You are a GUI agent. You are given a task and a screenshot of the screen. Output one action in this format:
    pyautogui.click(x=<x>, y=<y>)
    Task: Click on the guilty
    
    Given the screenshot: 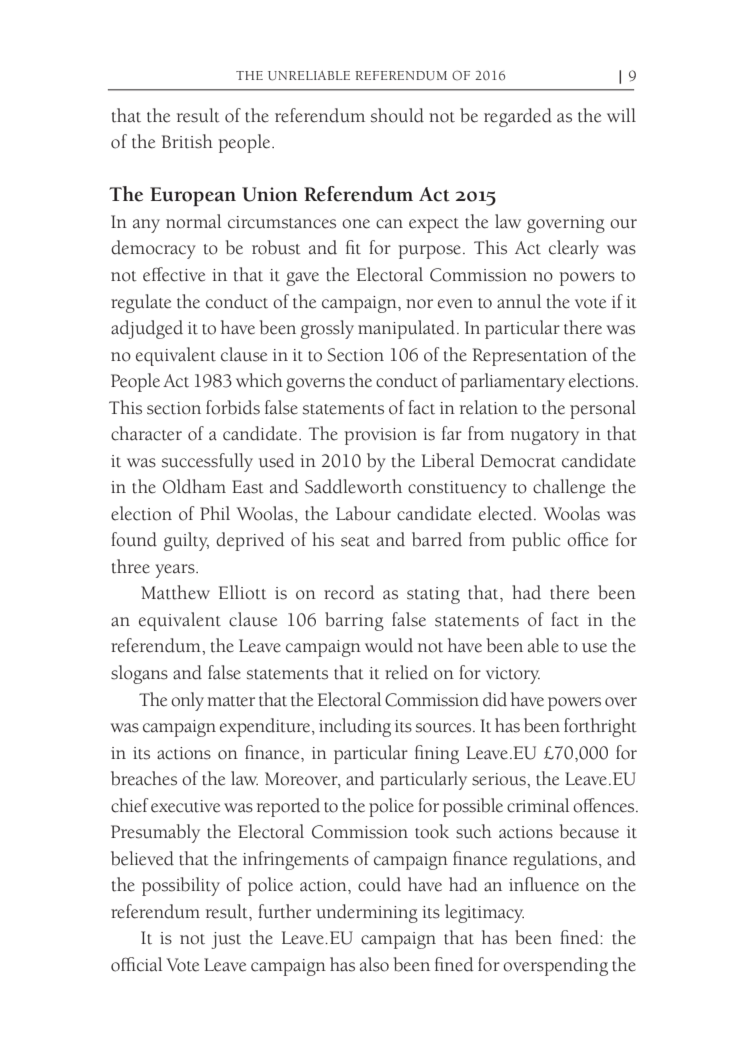 What is the action you would take?
    pyautogui.click(x=186, y=541)
